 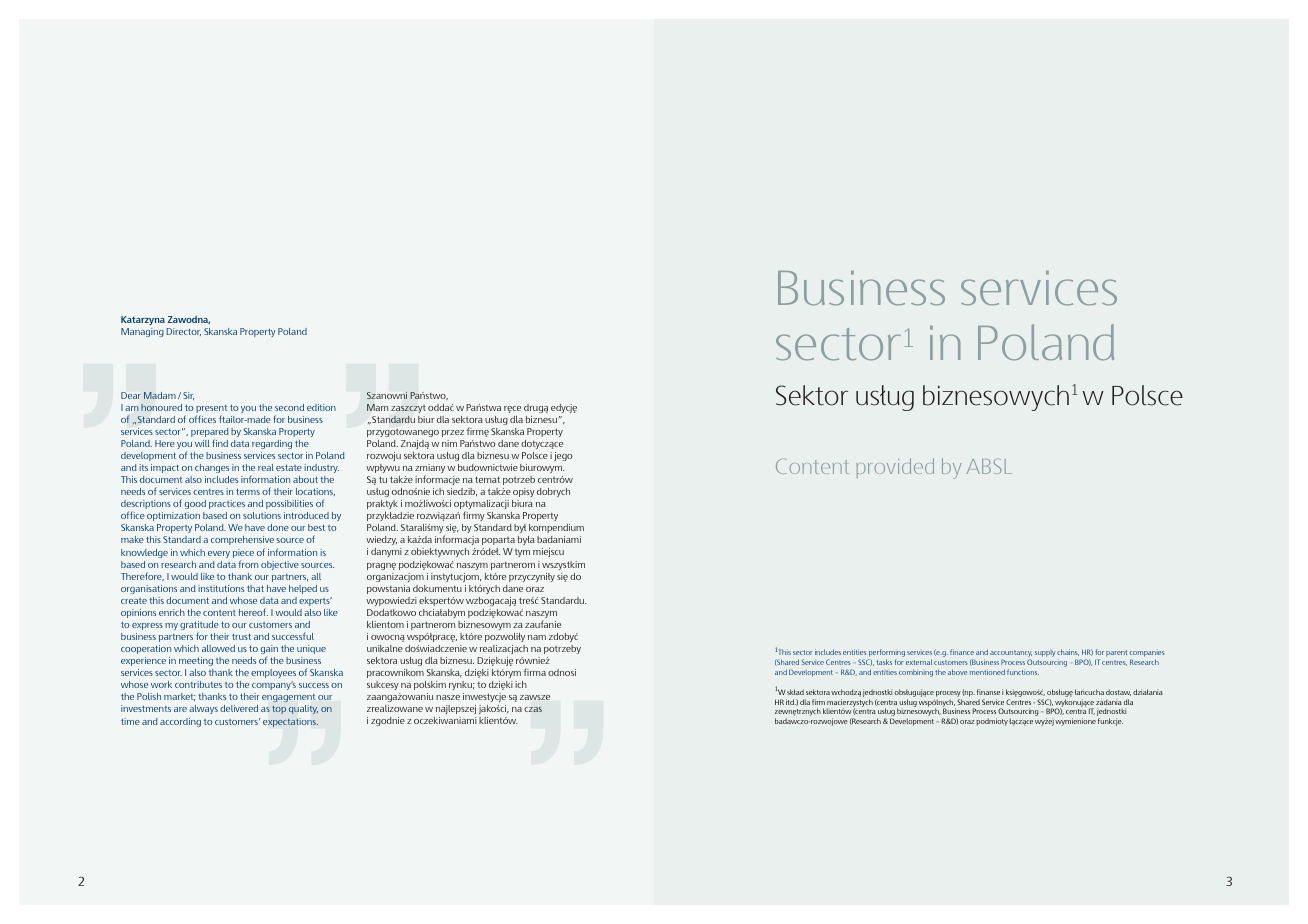 What do you see at coordinates (321, 407) in the image?
I see `edition` at bounding box center [321, 407].
